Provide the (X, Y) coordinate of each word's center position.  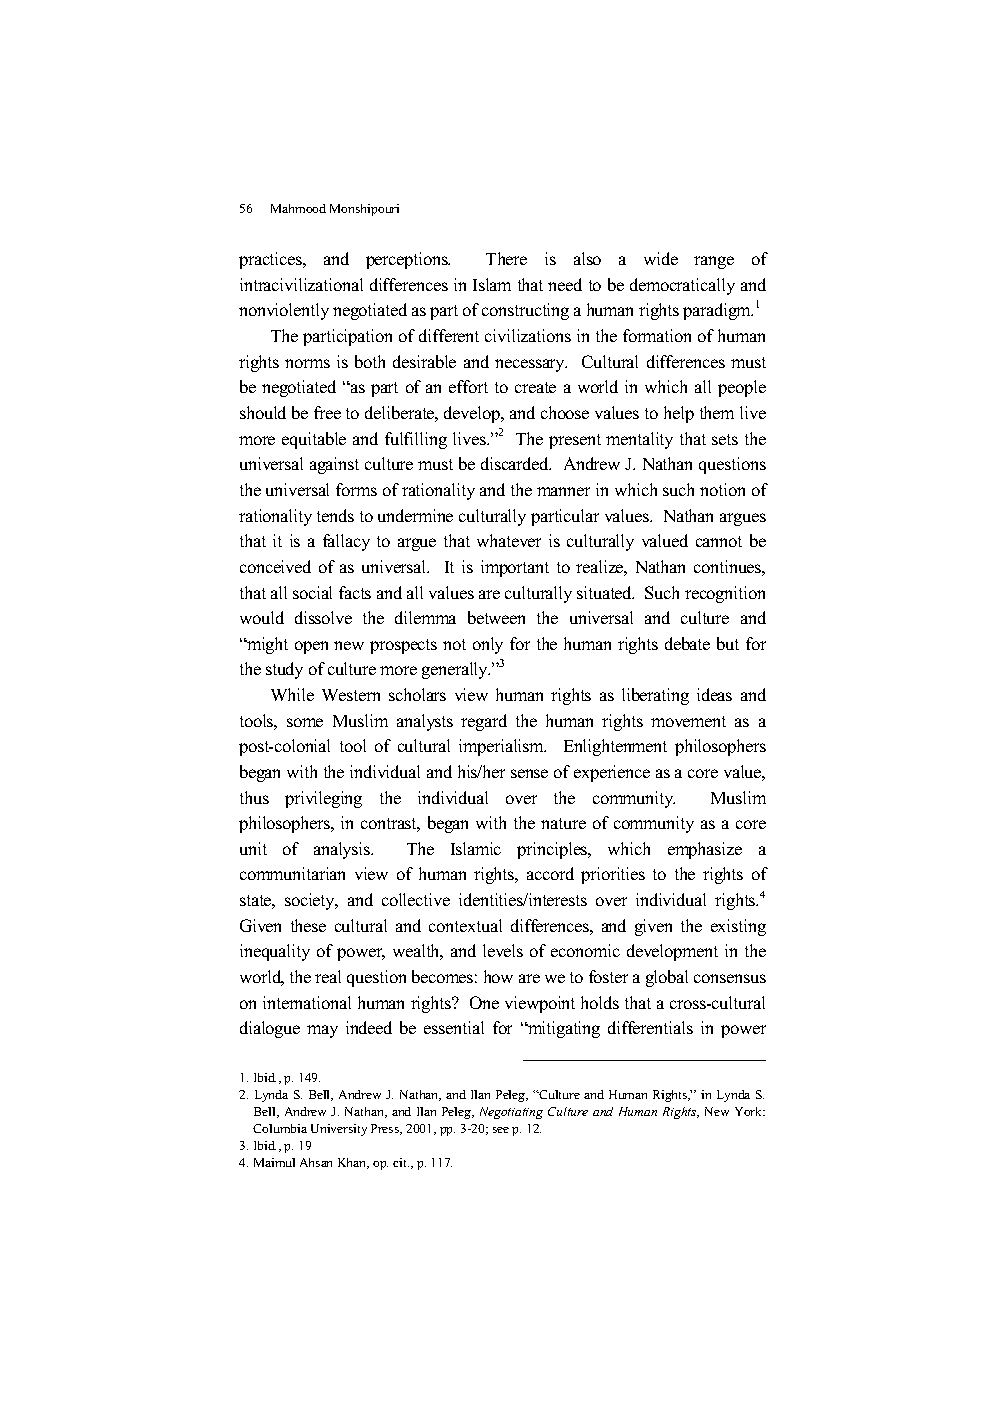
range (714, 262)
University (339, 1130)
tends (335, 515)
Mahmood (298, 208)
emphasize (705, 850)
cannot (719, 541)
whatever (509, 540)
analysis (343, 850)
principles (553, 850)
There (506, 258)
